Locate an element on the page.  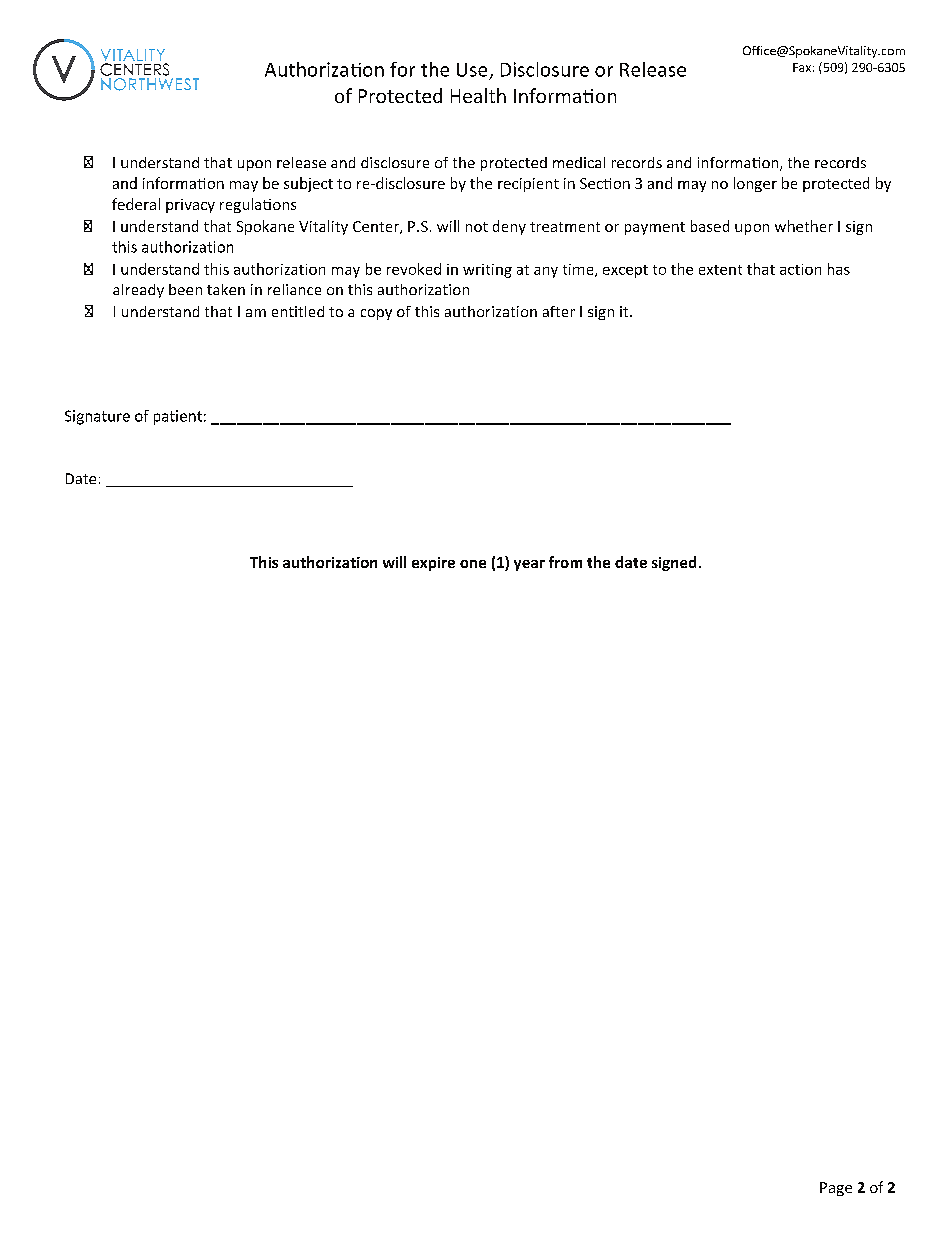
Page is located at coordinates (836, 1189).
